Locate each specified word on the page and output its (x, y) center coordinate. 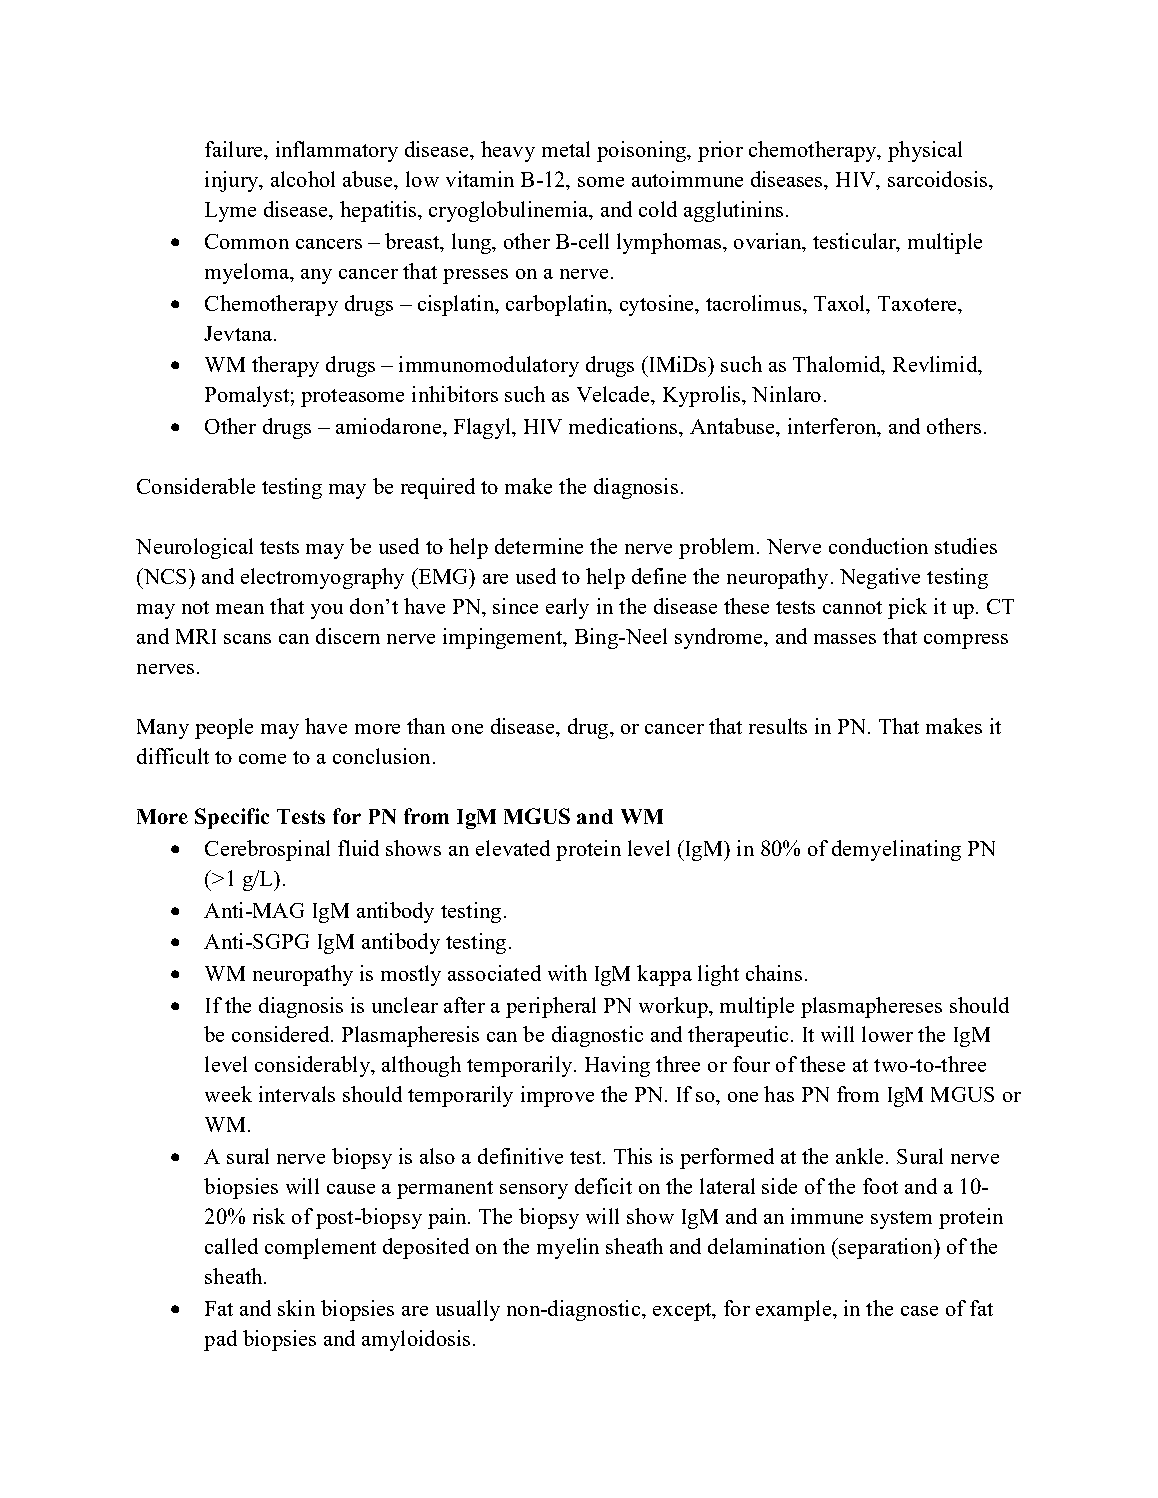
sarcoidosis (939, 179)
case (919, 1311)
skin (296, 1308)
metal (566, 149)
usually (468, 1310)
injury (233, 181)
